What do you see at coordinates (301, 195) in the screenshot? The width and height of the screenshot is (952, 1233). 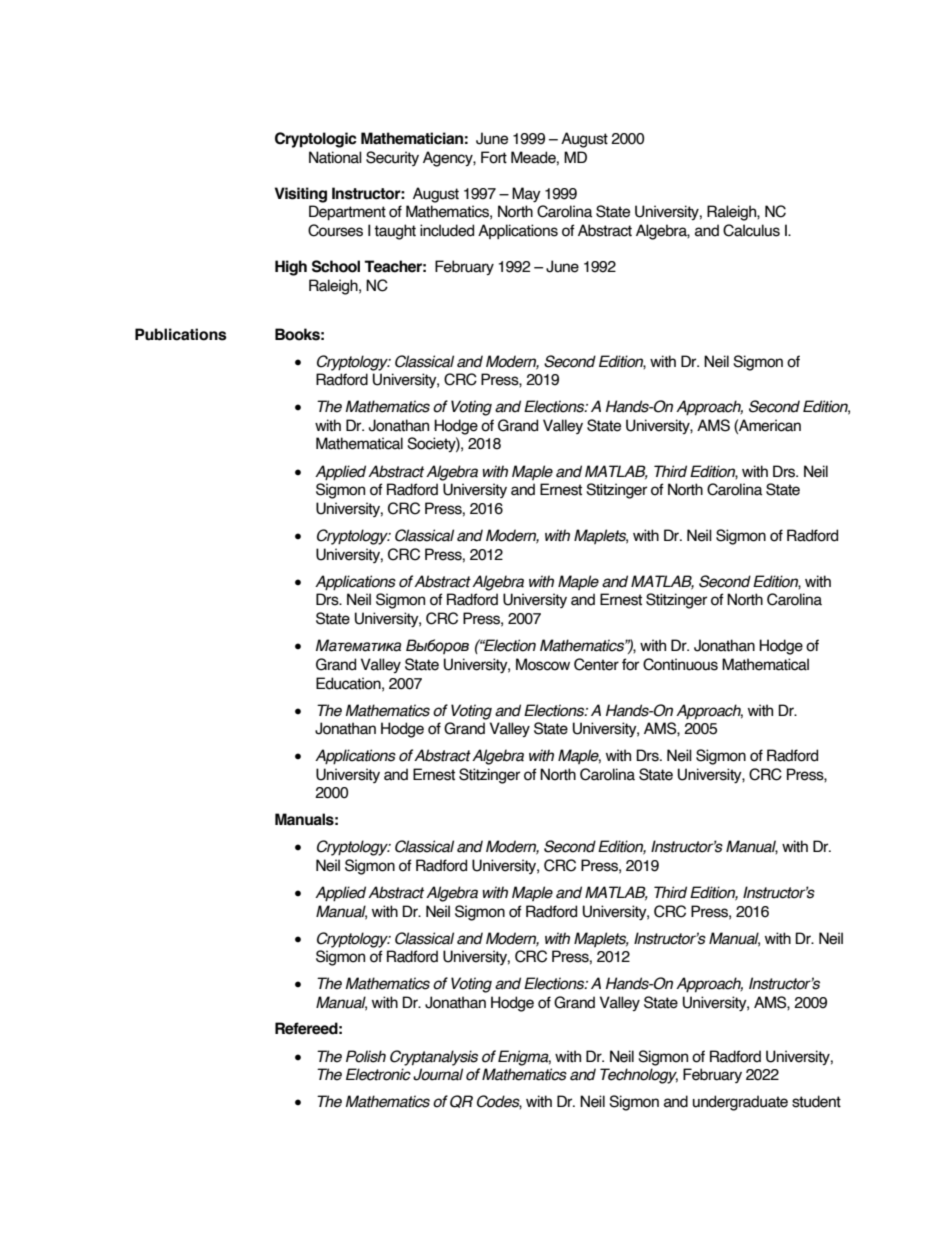 I see `Visiting` at bounding box center [301, 195].
